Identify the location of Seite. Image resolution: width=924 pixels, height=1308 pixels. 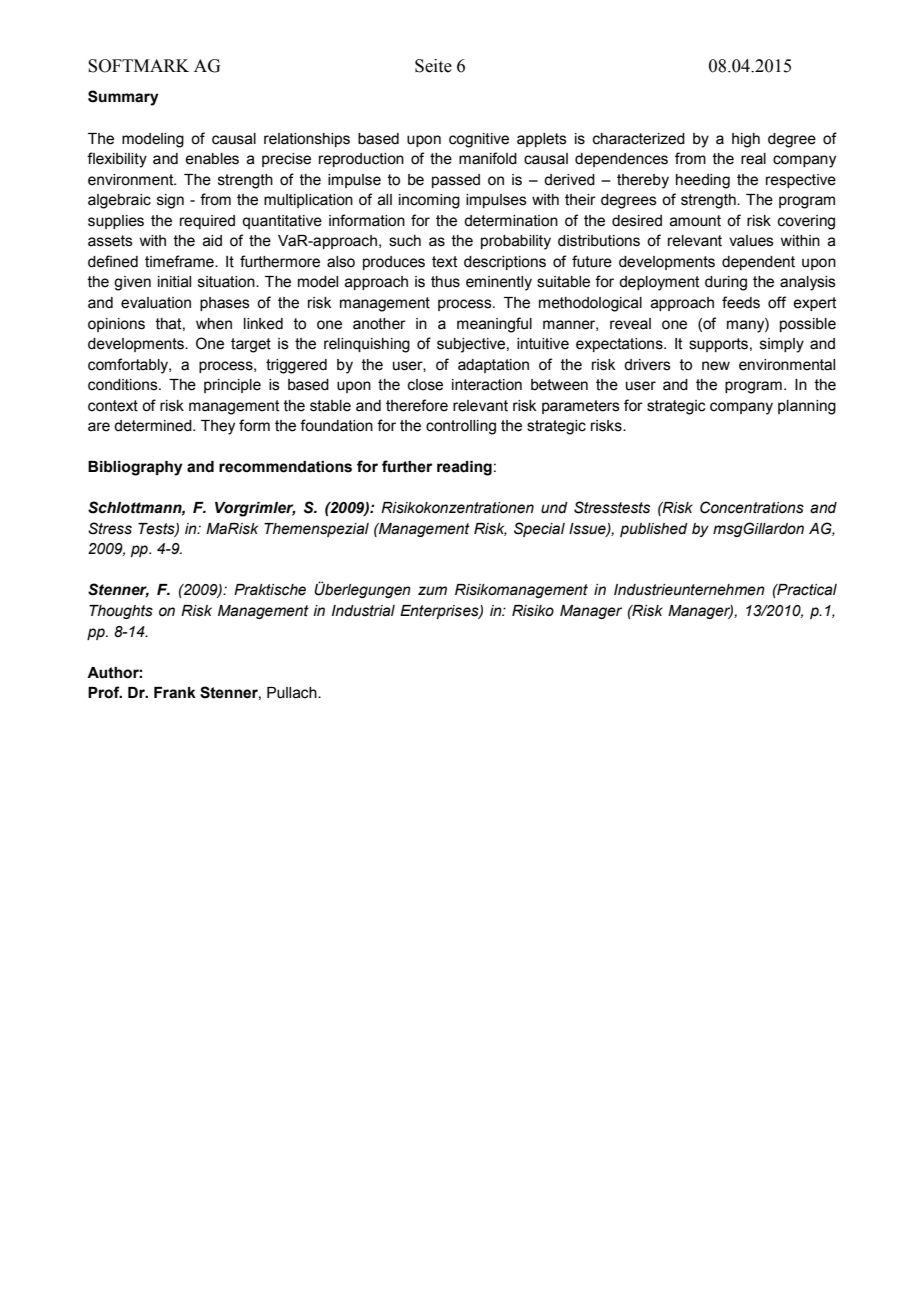
(433, 66).
